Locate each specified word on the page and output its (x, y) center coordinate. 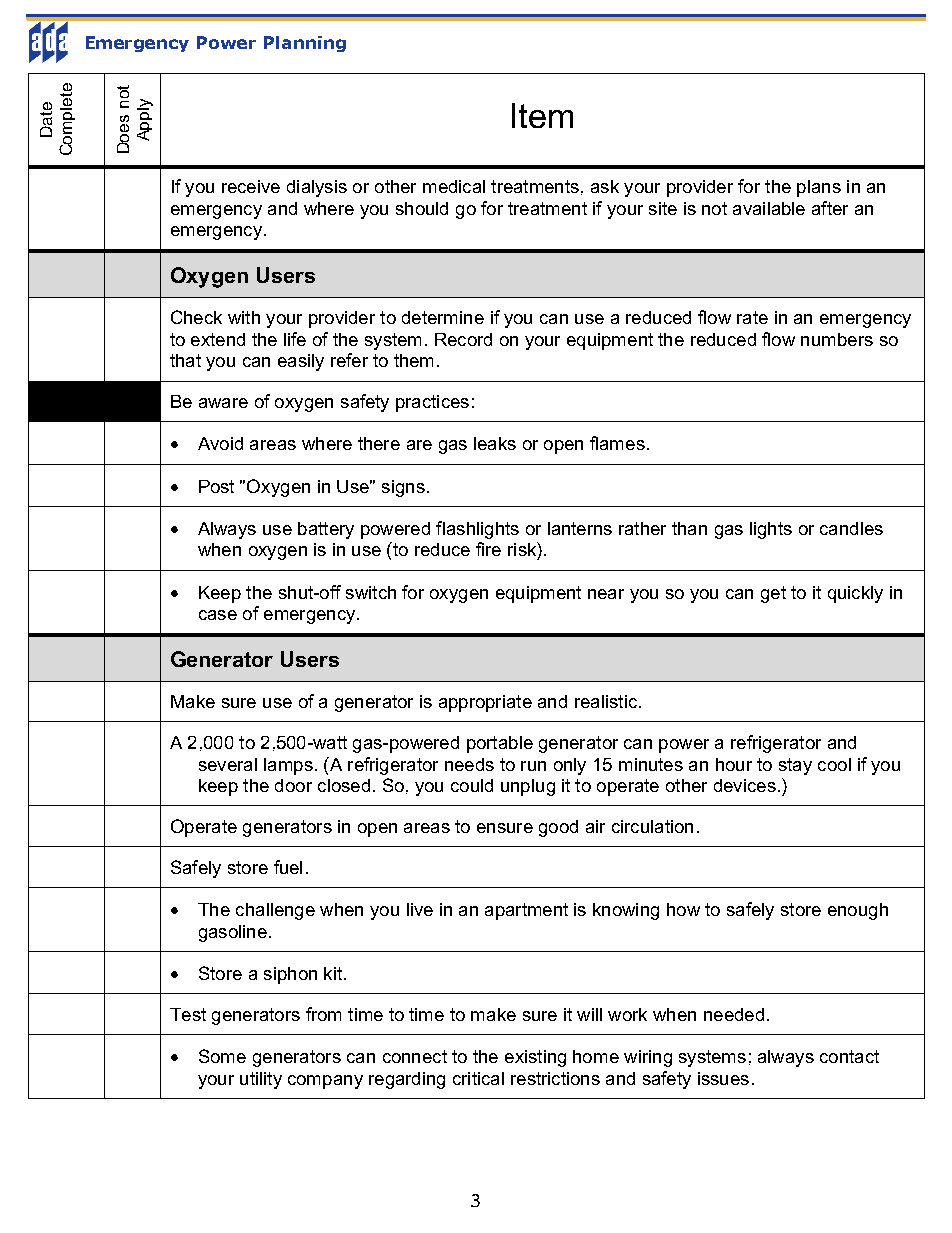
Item (542, 115)
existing (535, 1058)
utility (261, 1080)
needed (734, 1014)
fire (488, 549)
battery (326, 530)
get (773, 594)
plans (819, 188)
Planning (305, 44)
